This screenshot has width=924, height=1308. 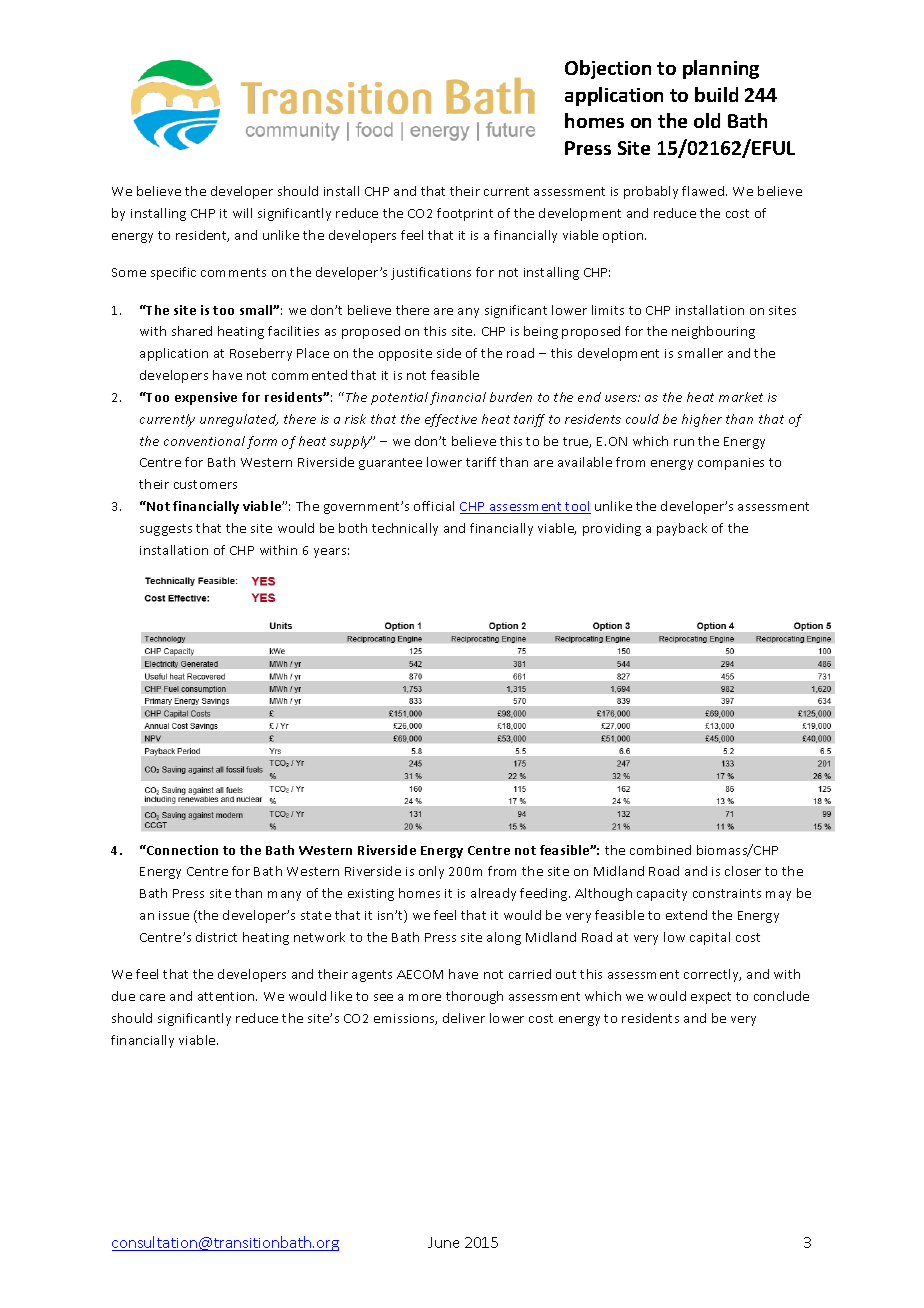 What do you see at coordinates (227, 996) in the screenshot?
I see `attention` at bounding box center [227, 996].
